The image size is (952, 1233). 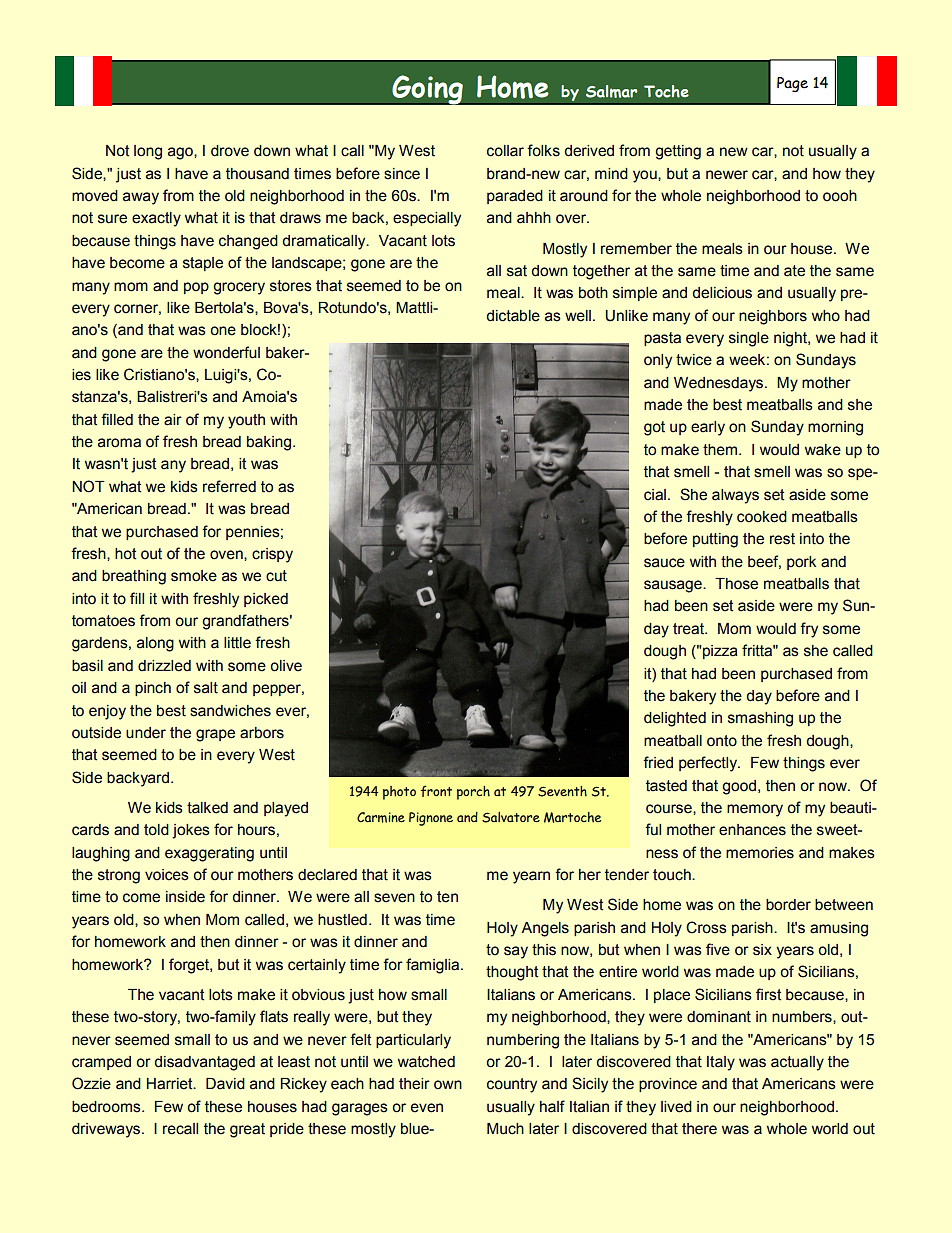 I want to click on Harriet, so click(x=171, y=1084).
